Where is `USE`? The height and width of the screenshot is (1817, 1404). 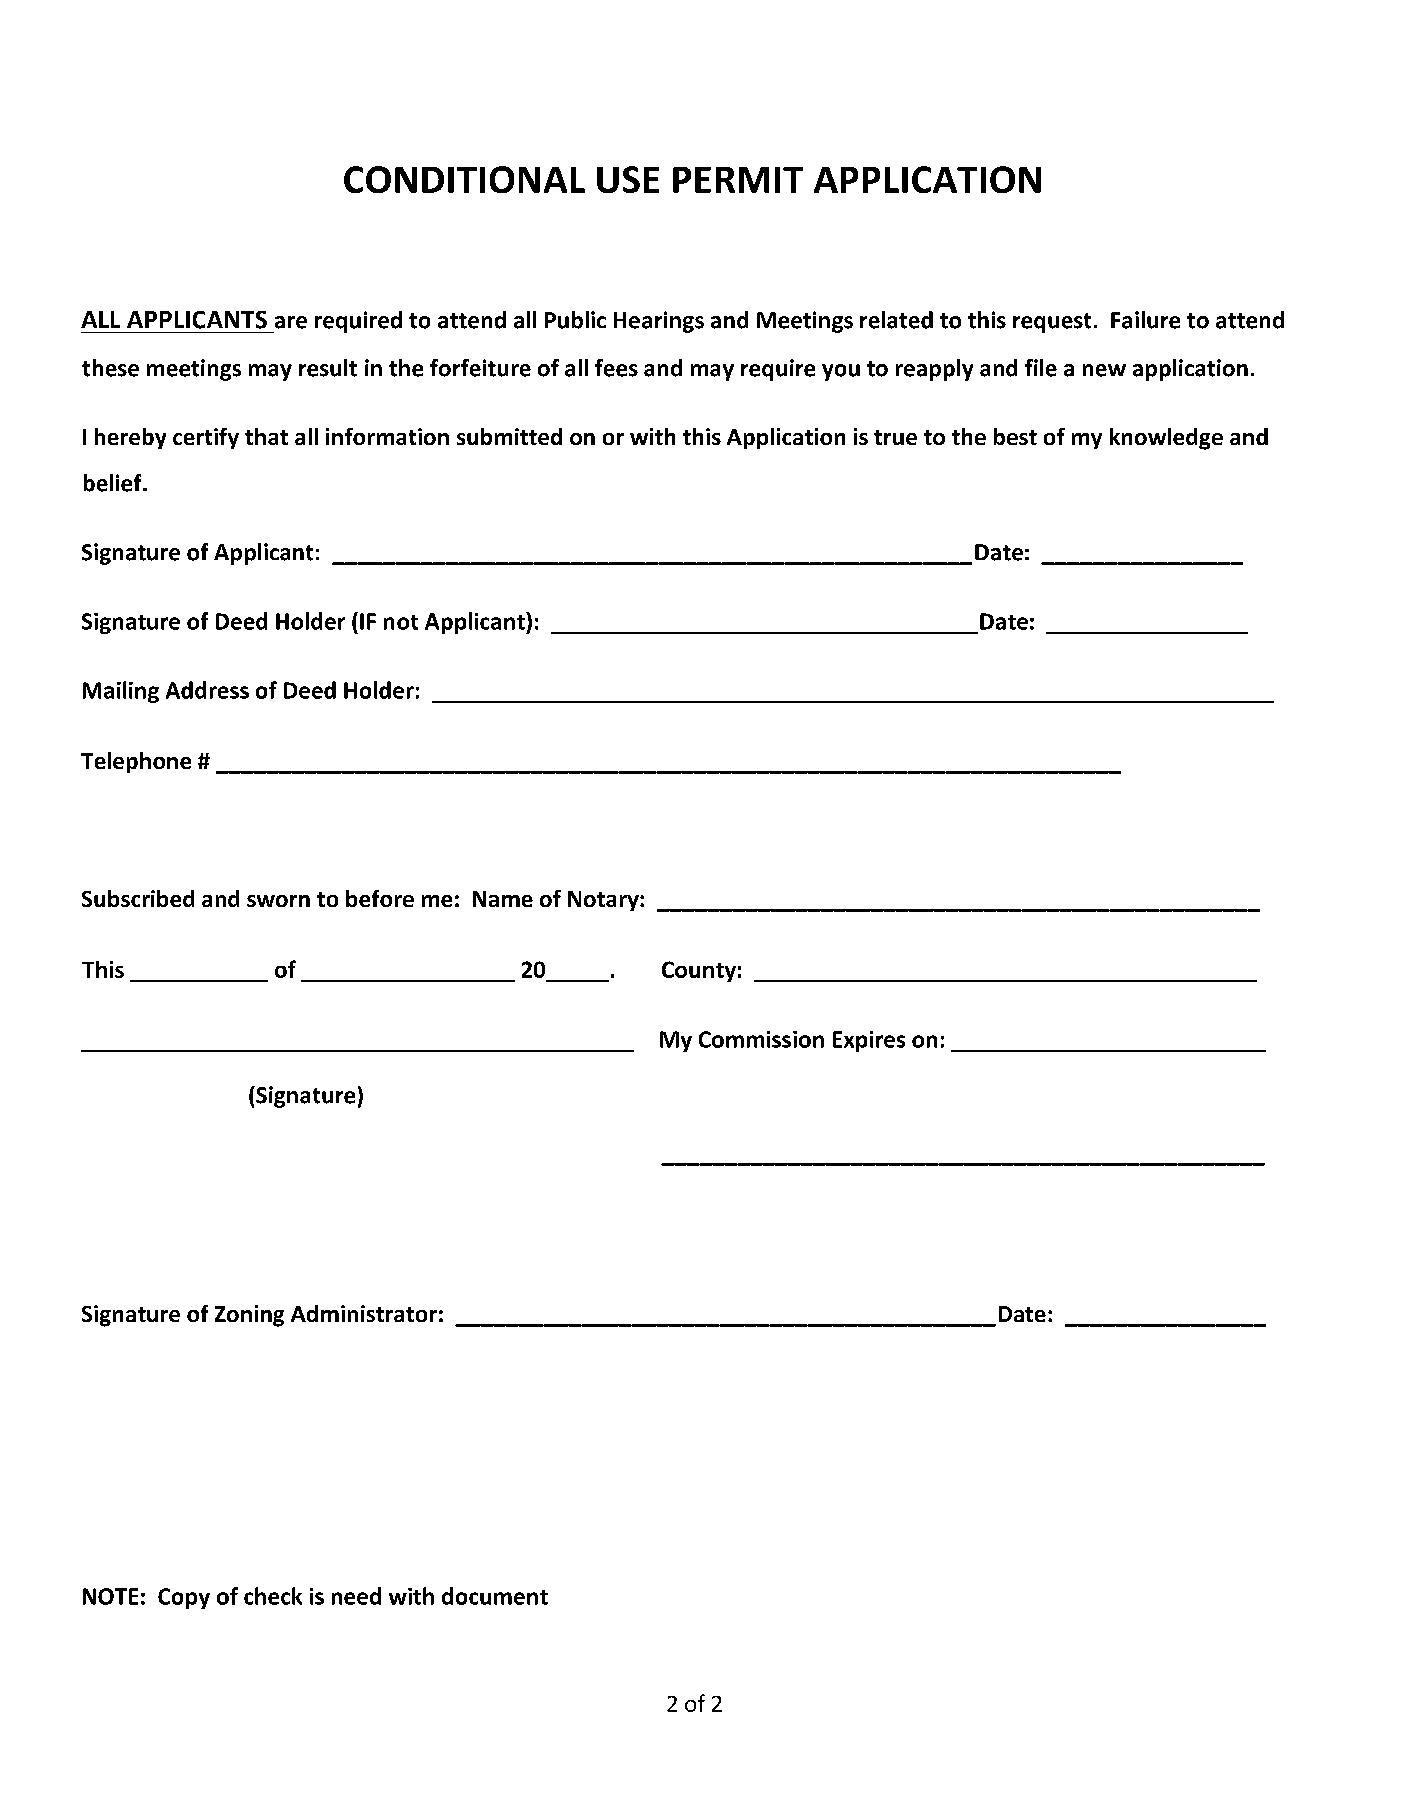
USE is located at coordinates (628, 179).
